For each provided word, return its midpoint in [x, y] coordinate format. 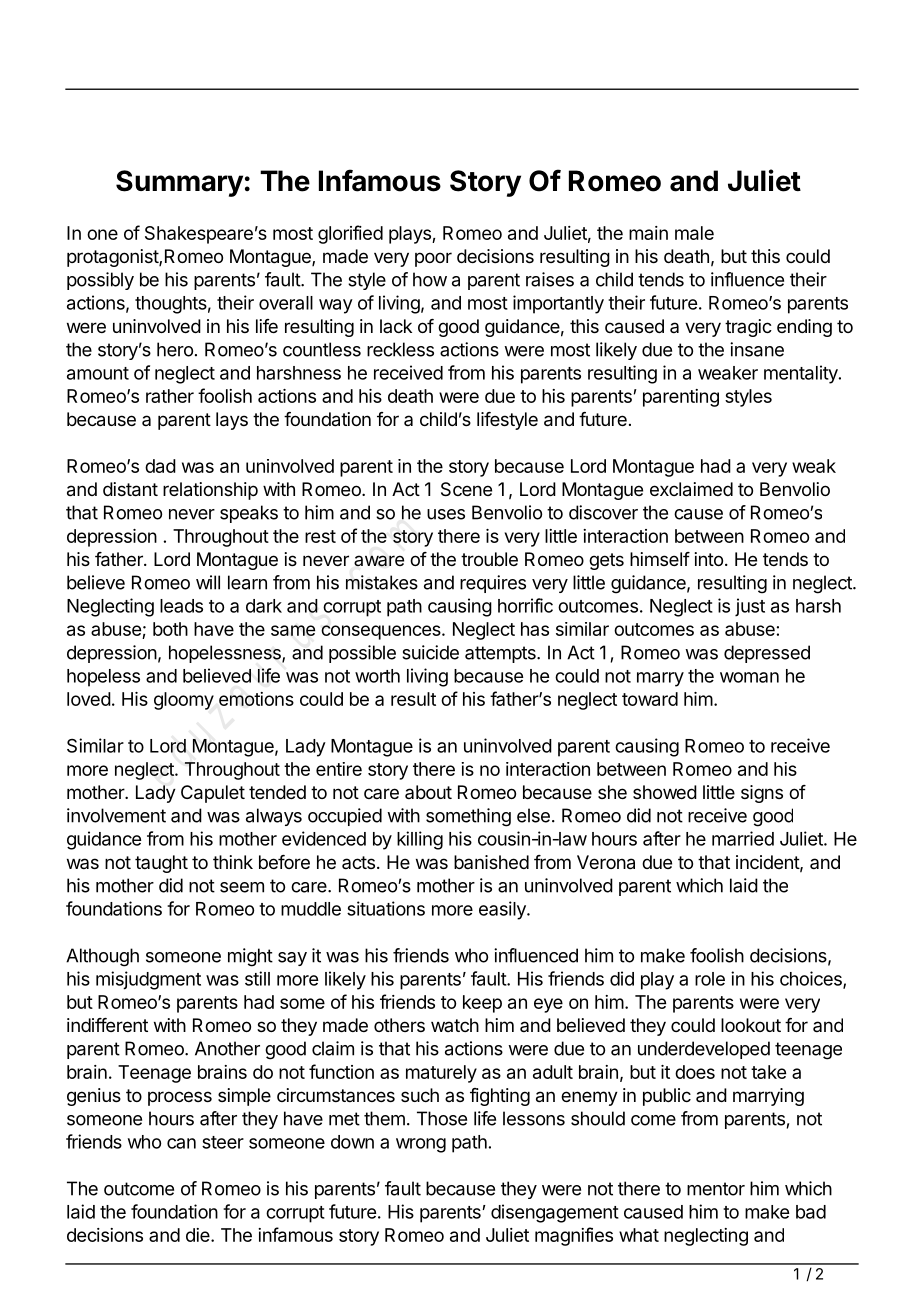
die [199, 1235]
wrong [421, 1145]
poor [433, 259]
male [694, 233]
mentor [716, 1189]
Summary [179, 183]
